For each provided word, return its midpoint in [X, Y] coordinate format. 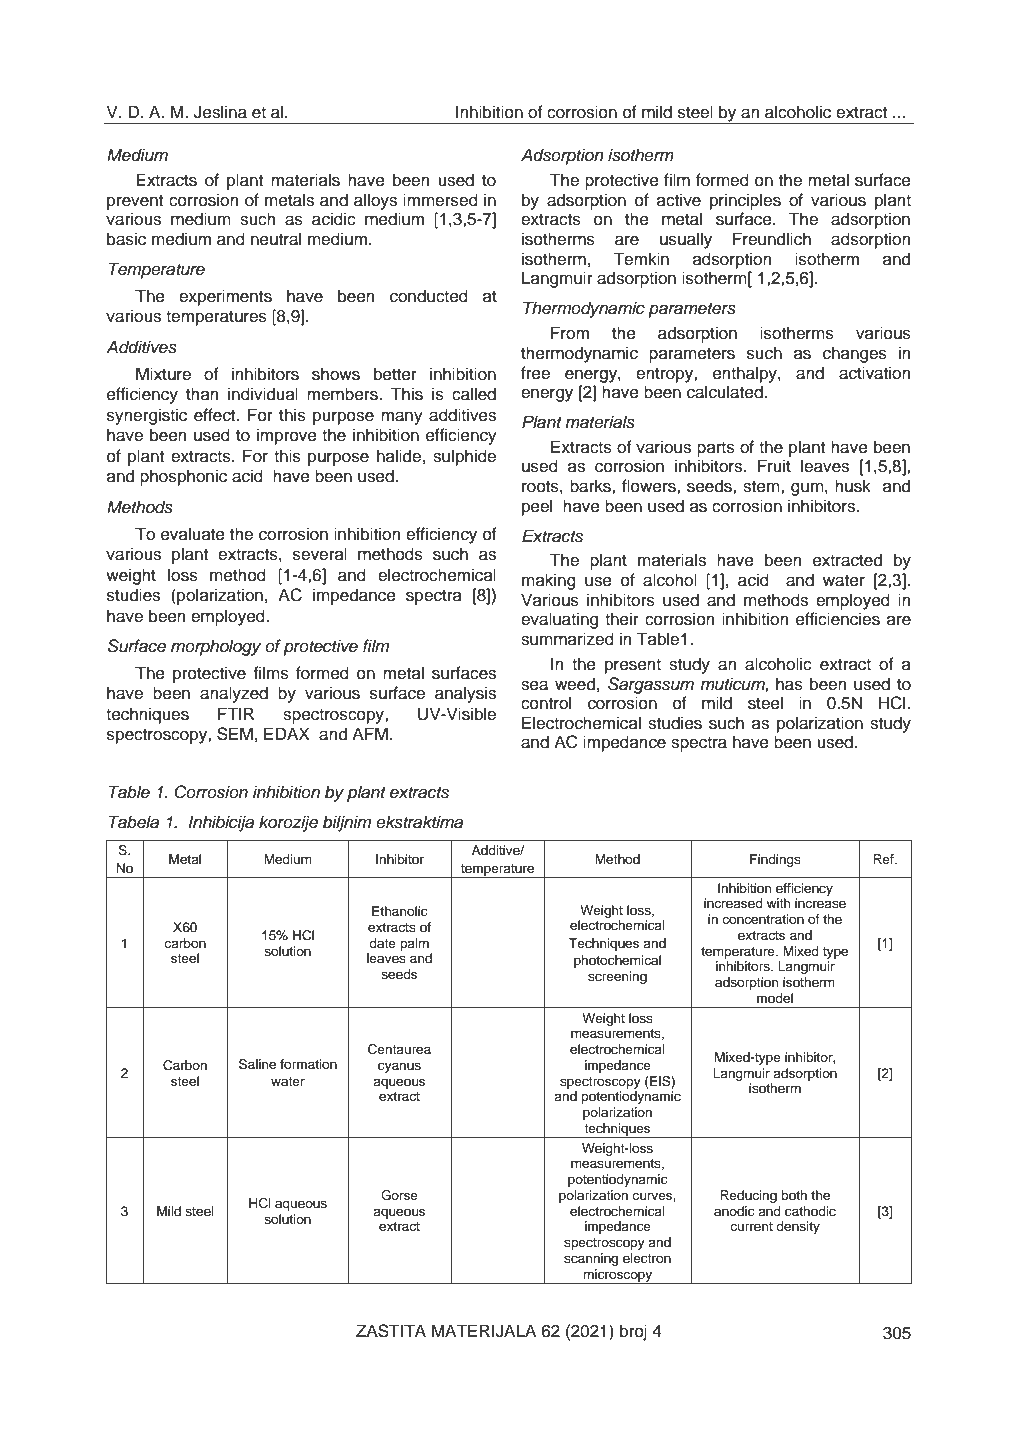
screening [617, 977]
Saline [257, 1064]
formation [308, 1064]
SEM [235, 734]
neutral [276, 239]
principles [745, 201]
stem [762, 487]
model [775, 998]
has [789, 684]
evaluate [193, 534]
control [546, 703]
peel [537, 507]
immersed [440, 200]
